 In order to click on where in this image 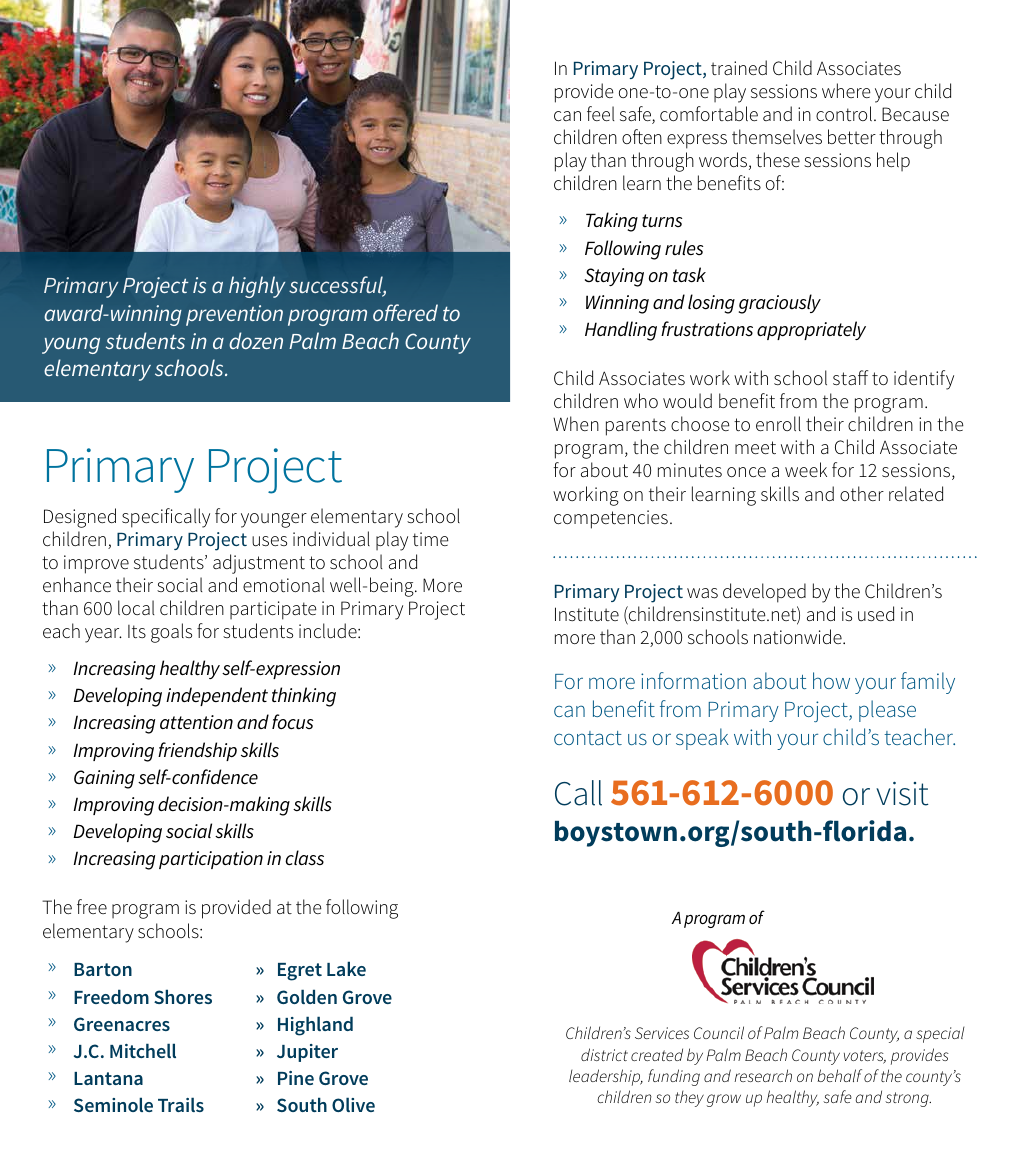, I will do `click(846, 90)`.
